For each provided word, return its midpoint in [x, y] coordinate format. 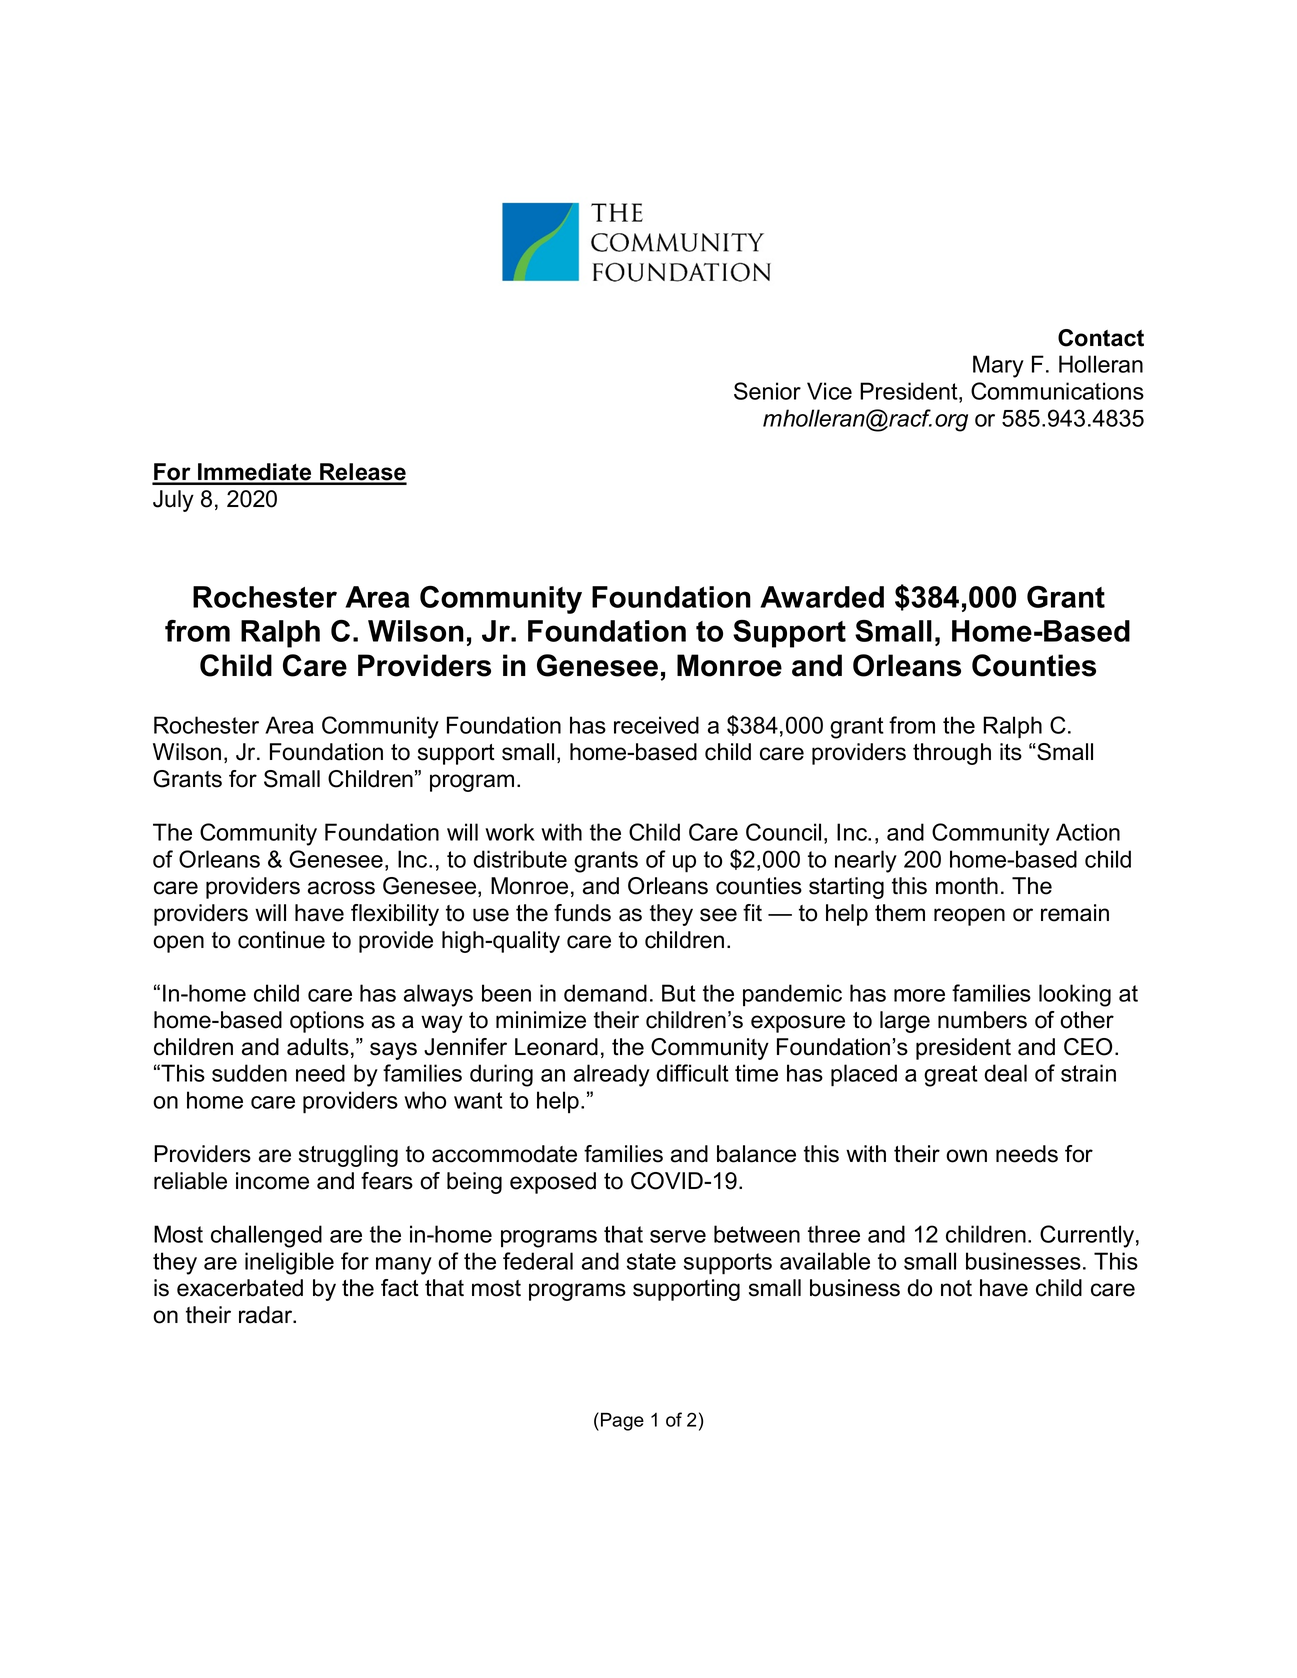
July [173, 501]
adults [318, 1047]
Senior [767, 391]
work [510, 832]
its [1011, 752]
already [612, 1075]
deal [1005, 1073]
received [656, 725]
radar [267, 1315]
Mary [998, 366]
